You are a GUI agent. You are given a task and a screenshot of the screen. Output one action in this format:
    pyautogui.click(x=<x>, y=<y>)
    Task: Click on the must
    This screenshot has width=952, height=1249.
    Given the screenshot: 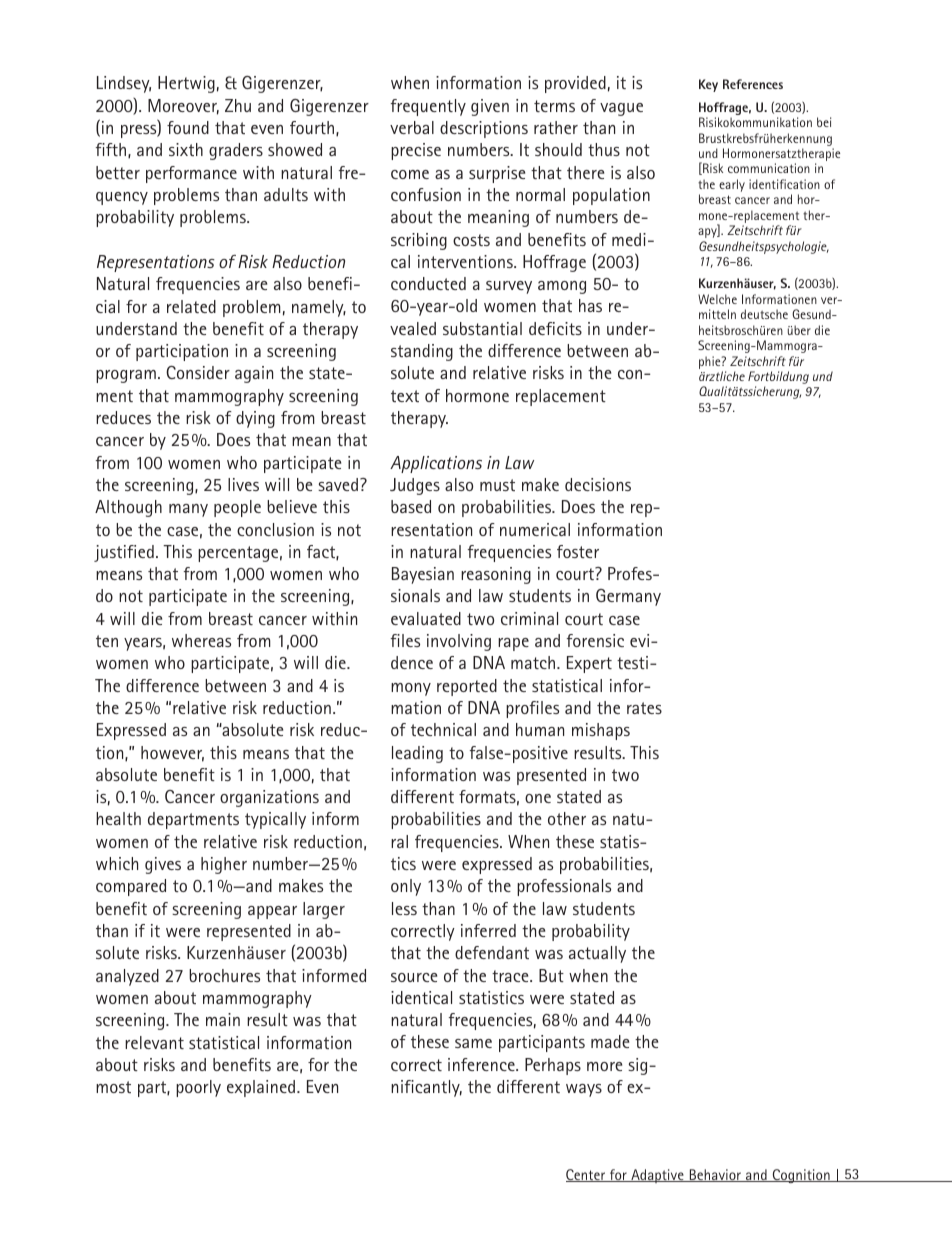 What is the action you would take?
    pyautogui.click(x=497, y=485)
